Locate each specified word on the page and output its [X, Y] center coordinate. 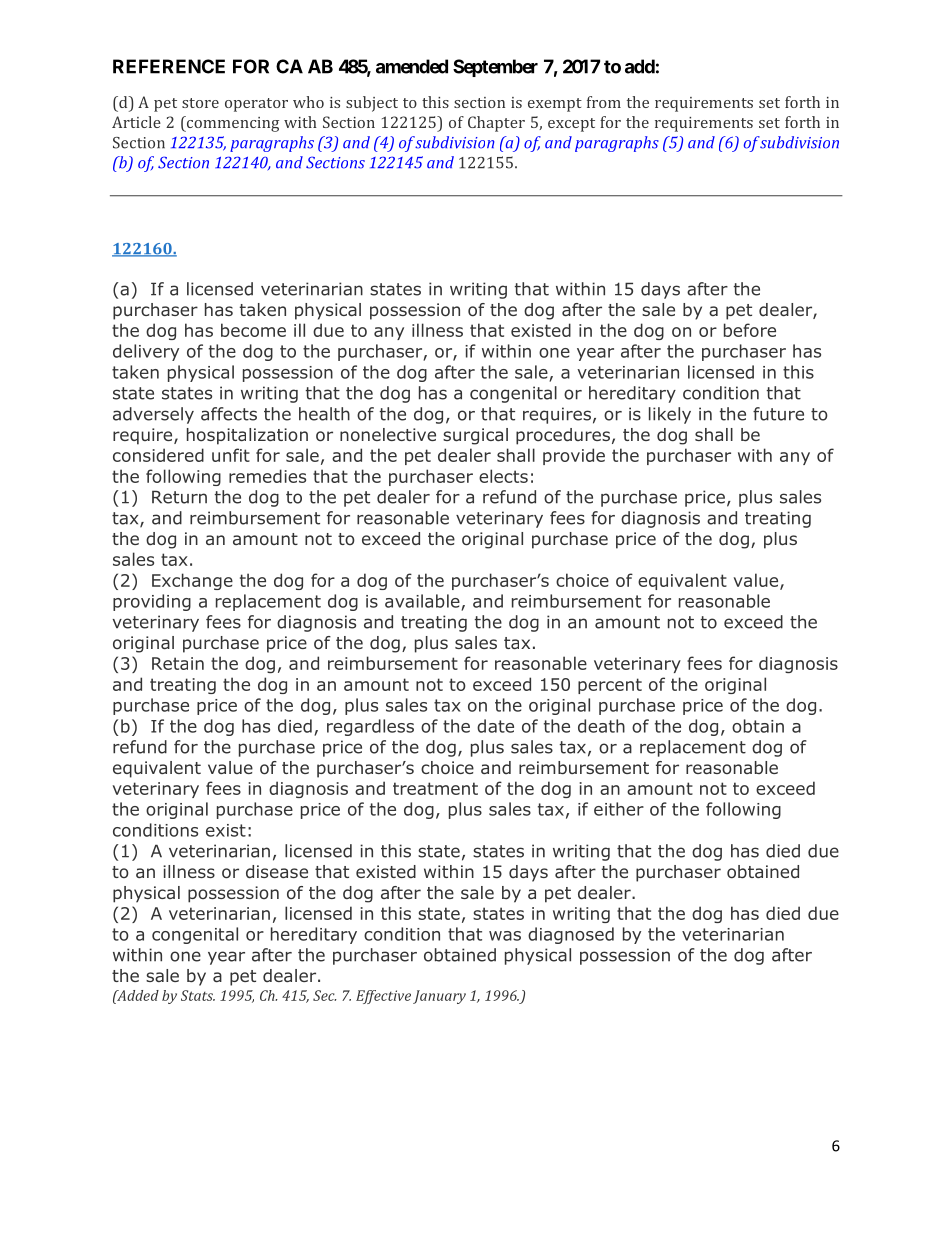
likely [670, 415]
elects [503, 476]
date [495, 726]
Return [179, 497]
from [604, 102]
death [601, 726]
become [253, 330]
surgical [475, 436]
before [750, 330]
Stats [198, 995]
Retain [178, 663]
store [200, 103]
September [495, 68]
